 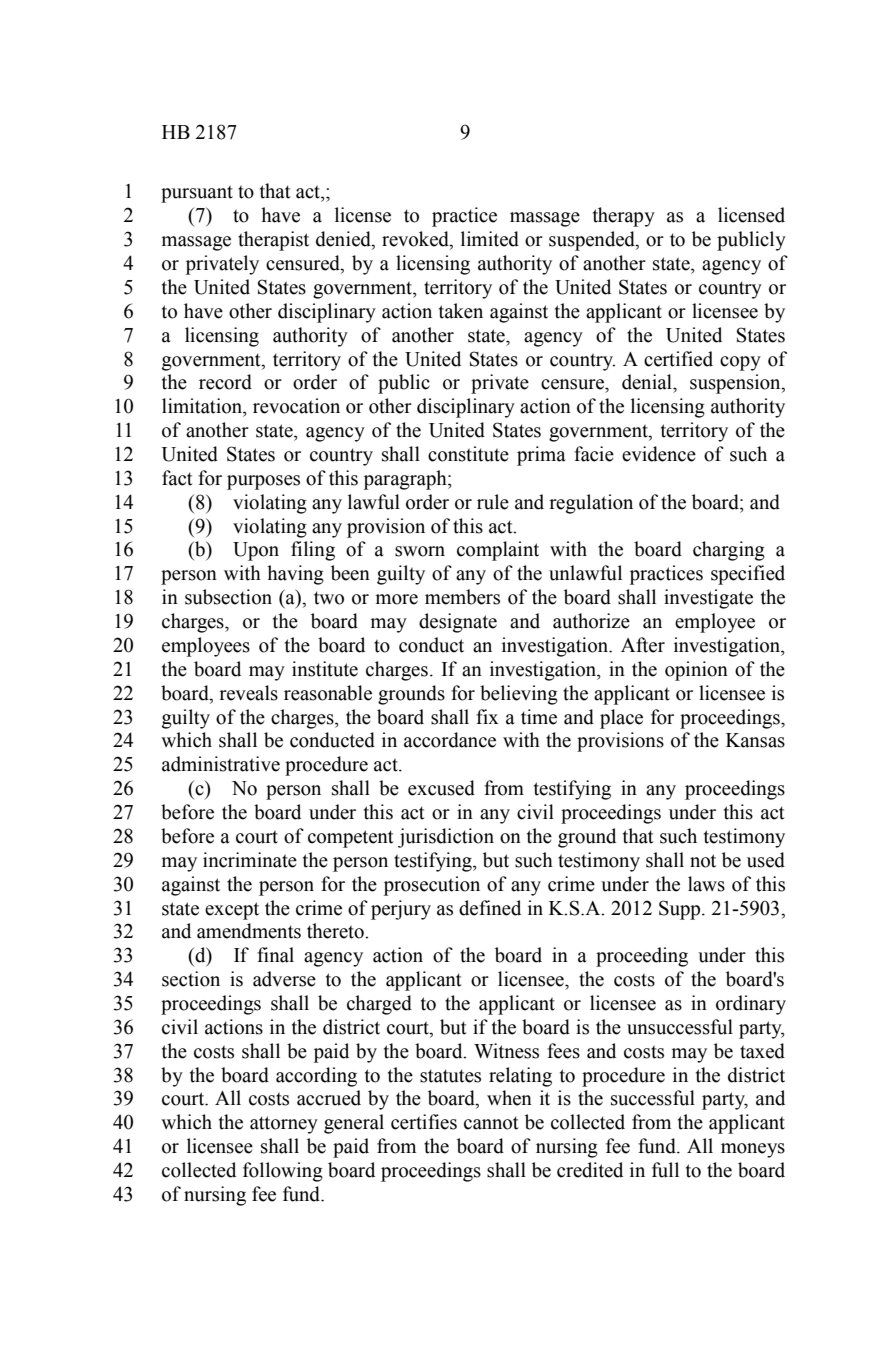 What do you see at coordinates (708, 599) in the image?
I see `investigate` at bounding box center [708, 599].
